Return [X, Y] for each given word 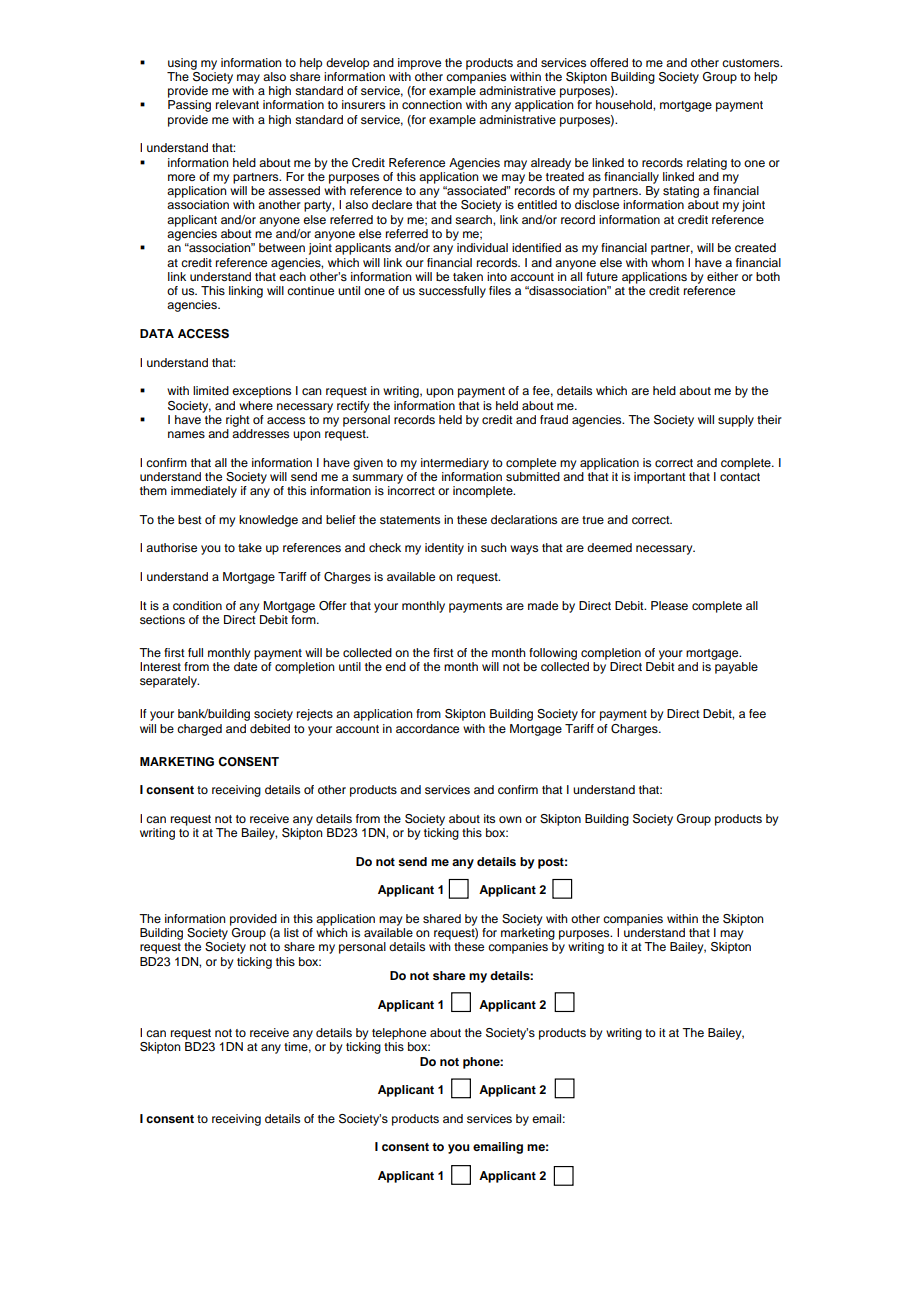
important [660, 478]
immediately [204, 492]
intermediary [455, 464]
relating [707, 164]
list [291, 932]
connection [432, 104]
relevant [237, 104]
